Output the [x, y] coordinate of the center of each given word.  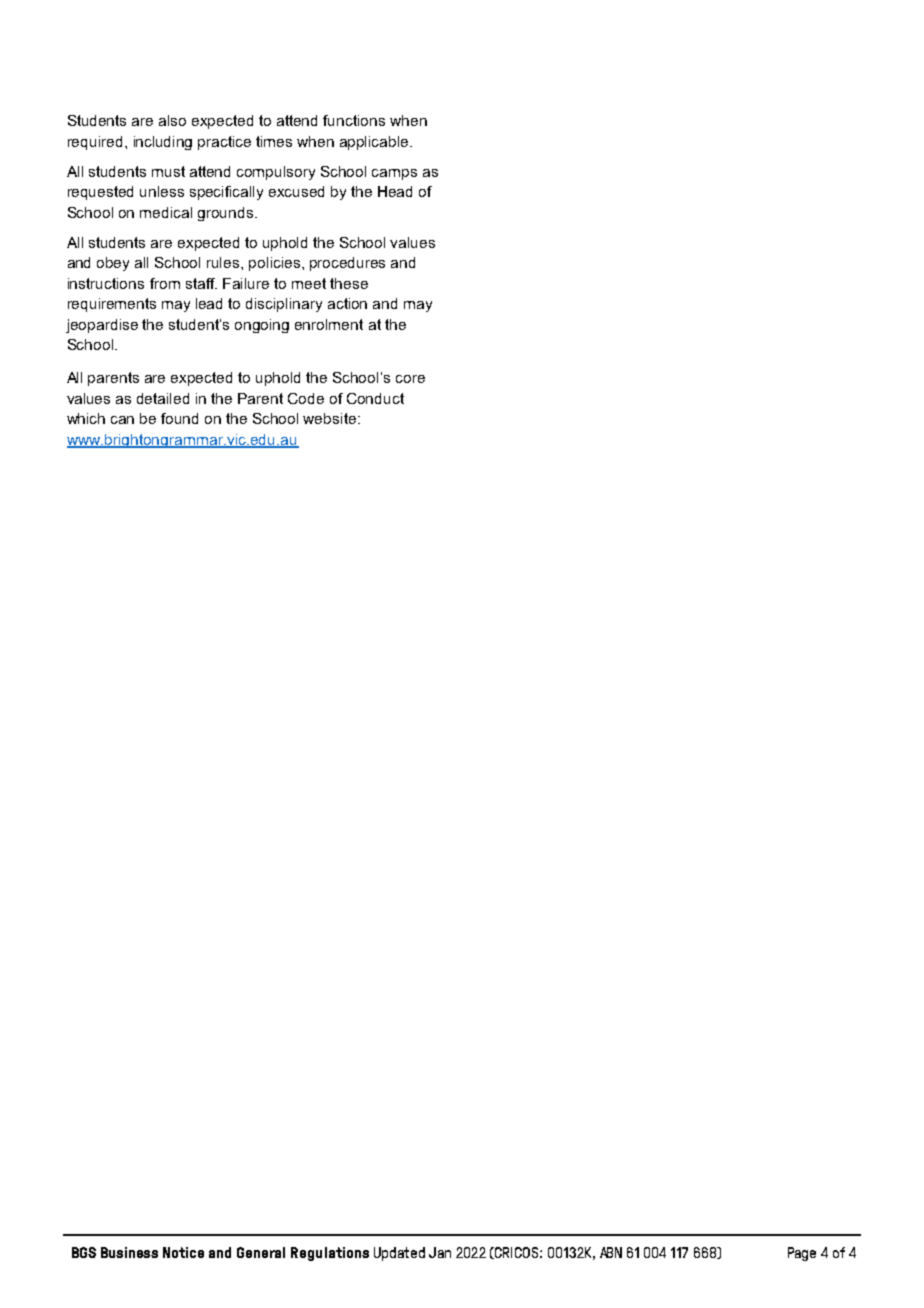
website [331, 418]
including [163, 143]
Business [129, 1252]
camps [394, 174]
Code [306, 398]
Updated [399, 1254]
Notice [183, 1252]
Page [802, 1254]
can [122, 420]
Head [395, 191]
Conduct [375, 398]
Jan [440, 1252]
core [410, 379]
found [179, 418]
